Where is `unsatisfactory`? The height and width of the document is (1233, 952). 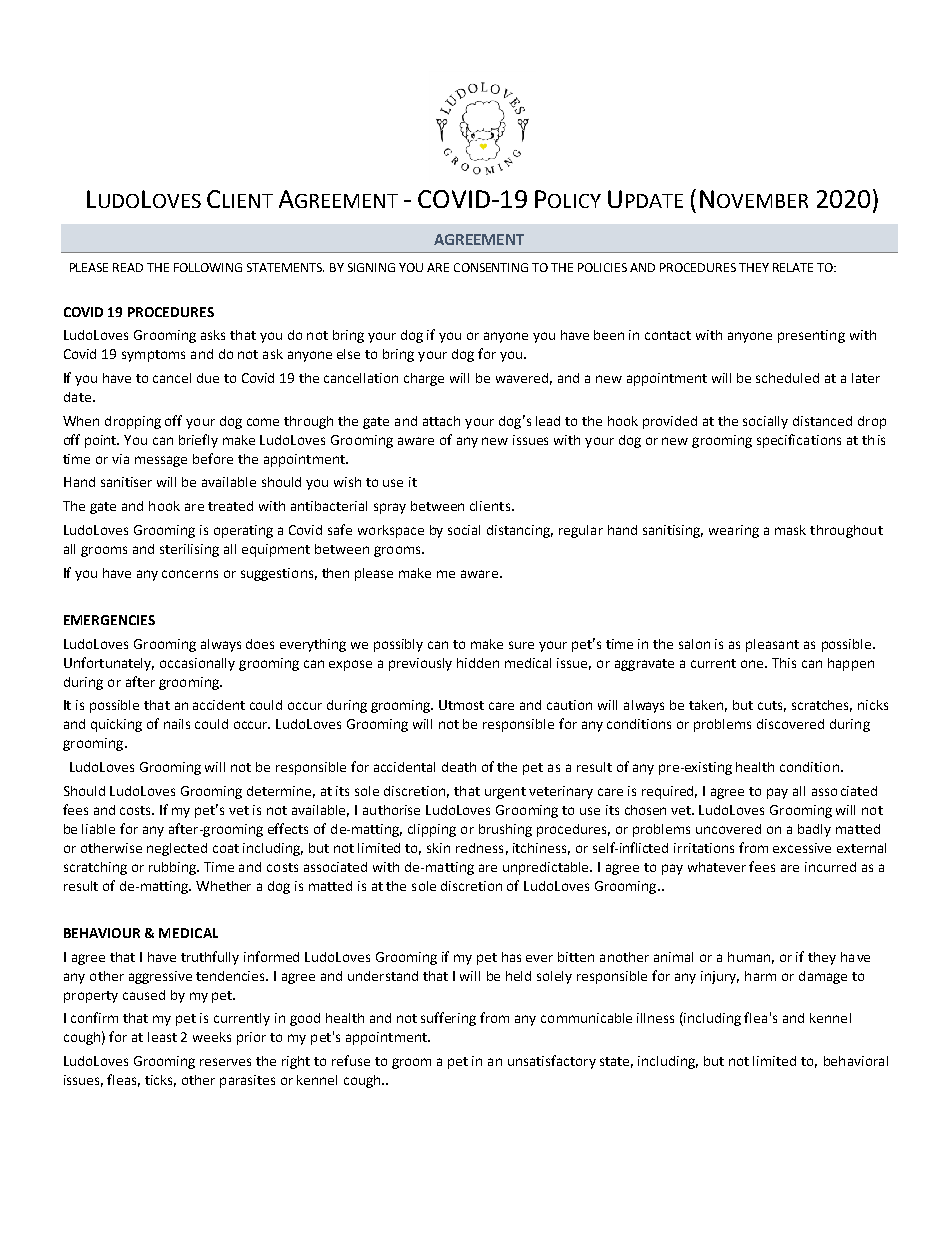
unsatisfactory is located at coordinates (552, 1062).
